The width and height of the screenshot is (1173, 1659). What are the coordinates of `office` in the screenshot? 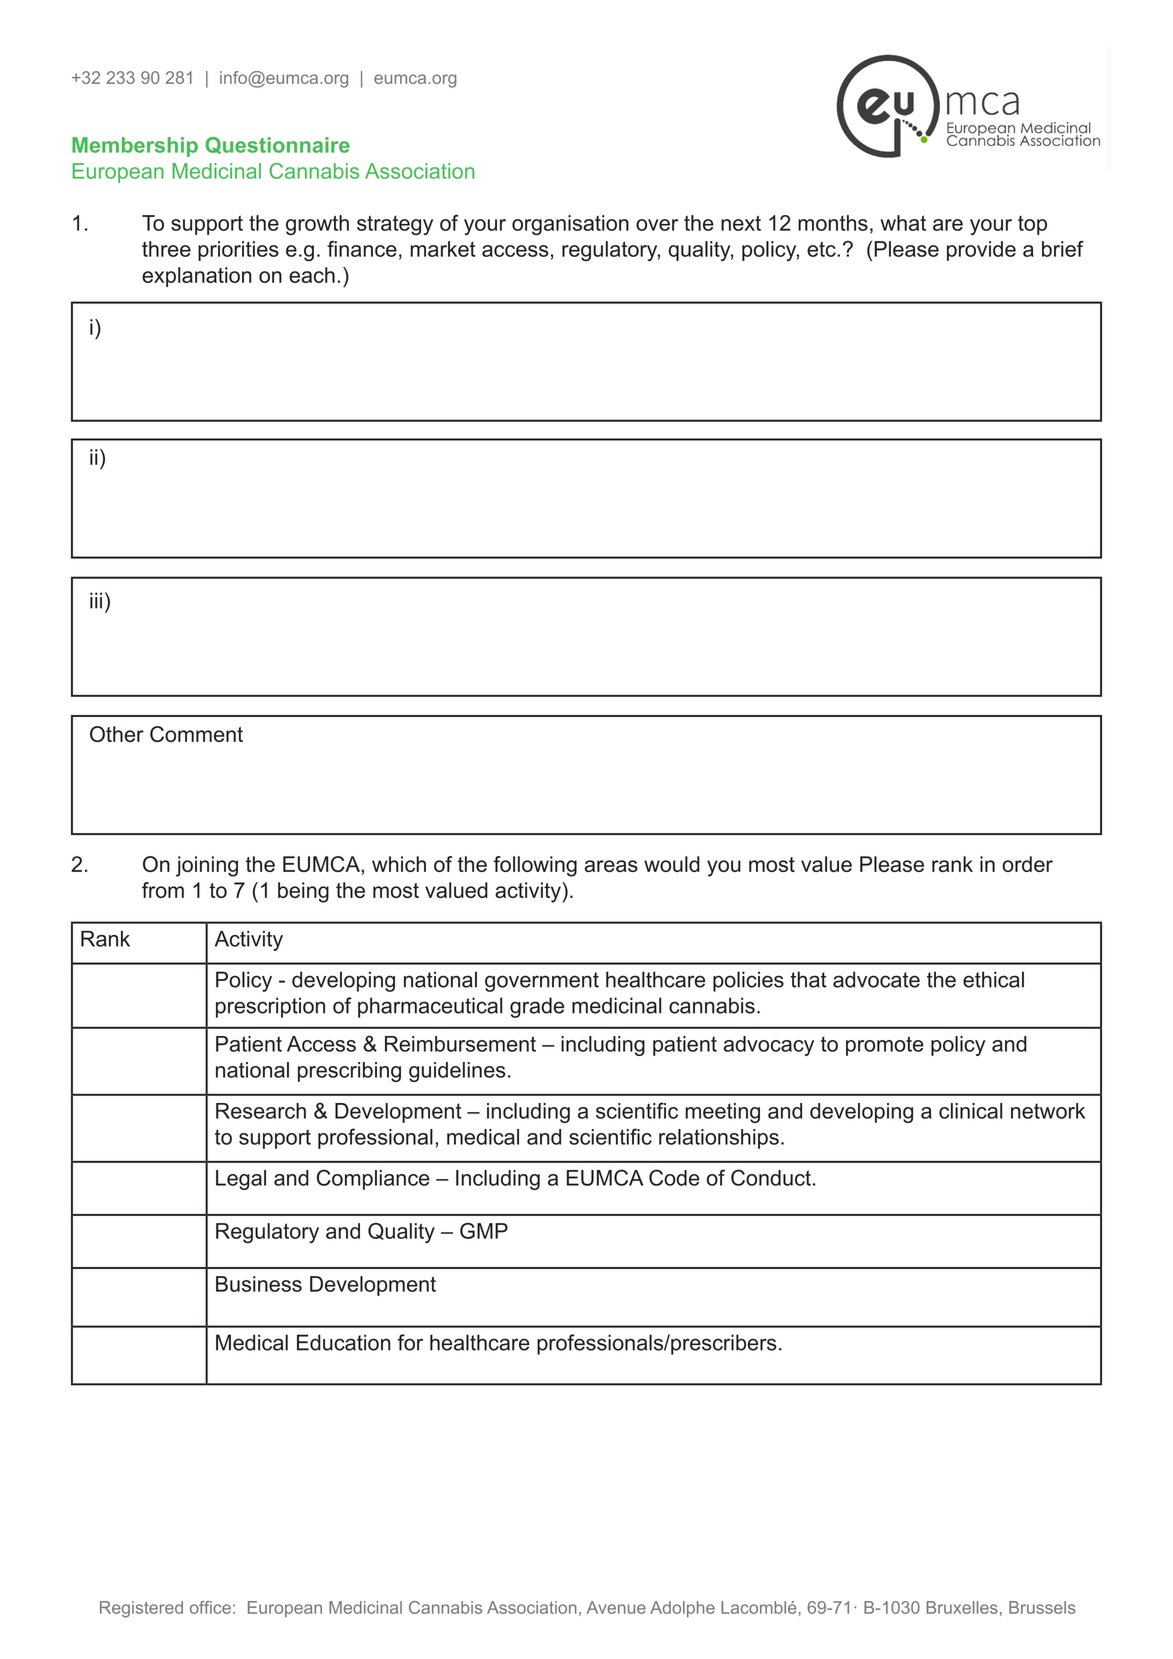 It's located at (210, 1607).
